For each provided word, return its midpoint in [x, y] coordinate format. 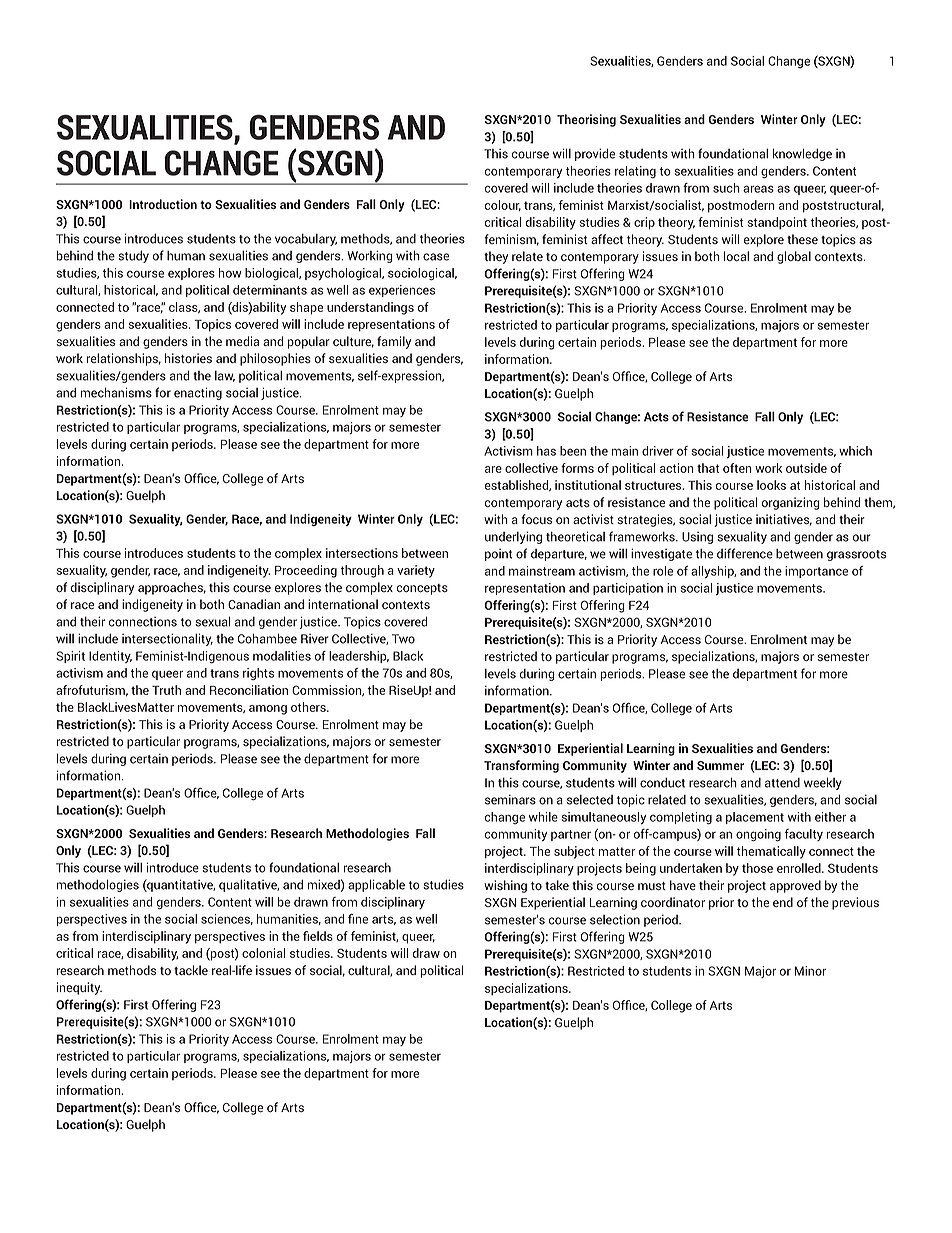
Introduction [163, 204]
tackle [191, 970]
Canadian [254, 604]
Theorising [586, 120]
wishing [505, 886]
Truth [166, 690]
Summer [720, 765]
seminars [510, 799]
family [394, 342]
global [794, 257]
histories [188, 358]
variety [416, 571]
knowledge [802, 154]
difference [745, 553]
